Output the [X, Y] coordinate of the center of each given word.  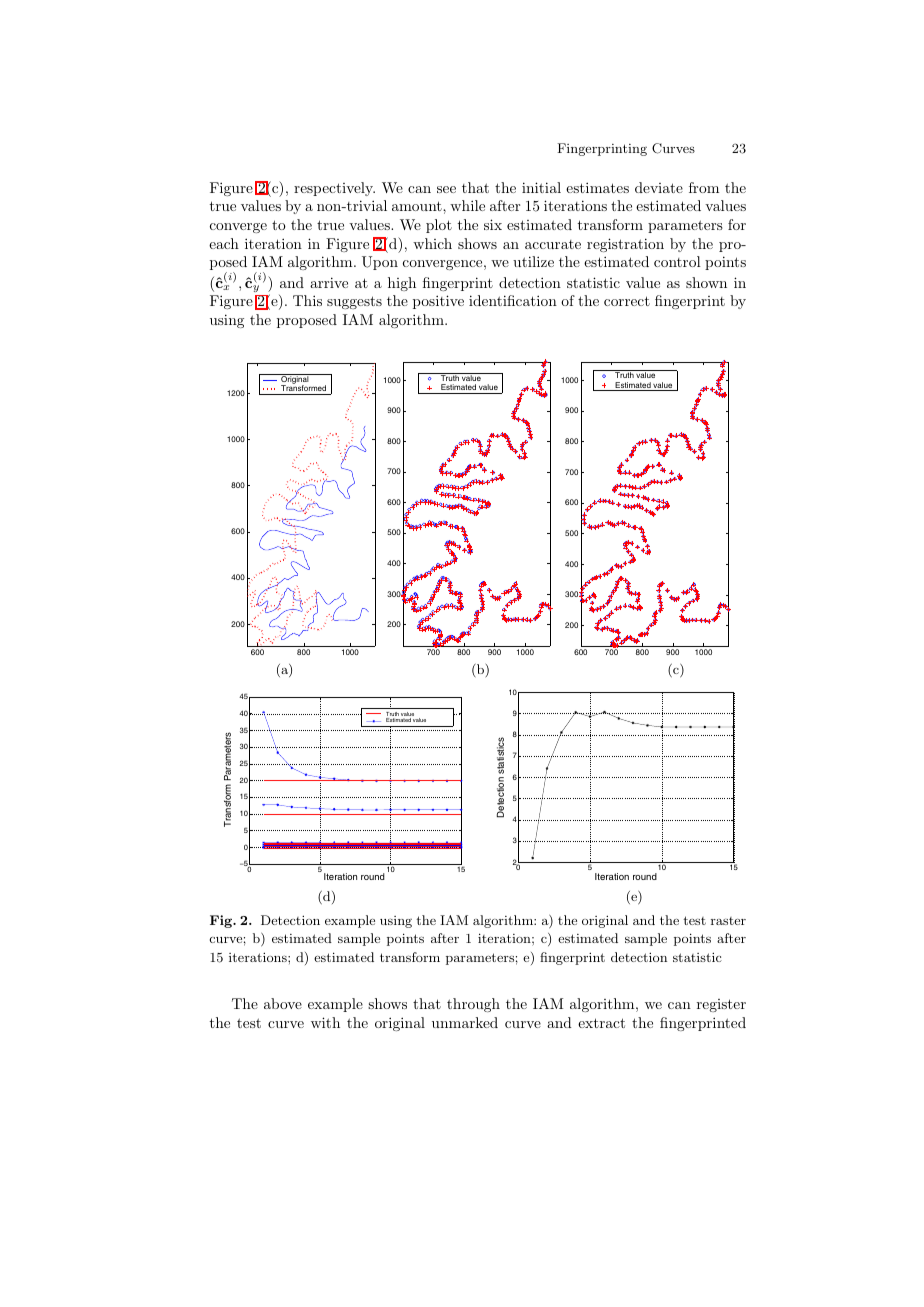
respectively [334, 189]
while [467, 205]
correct [627, 301]
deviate [659, 187]
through [473, 1005]
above [283, 1003]
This [307, 300]
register [721, 1005]
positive [438, 302]
